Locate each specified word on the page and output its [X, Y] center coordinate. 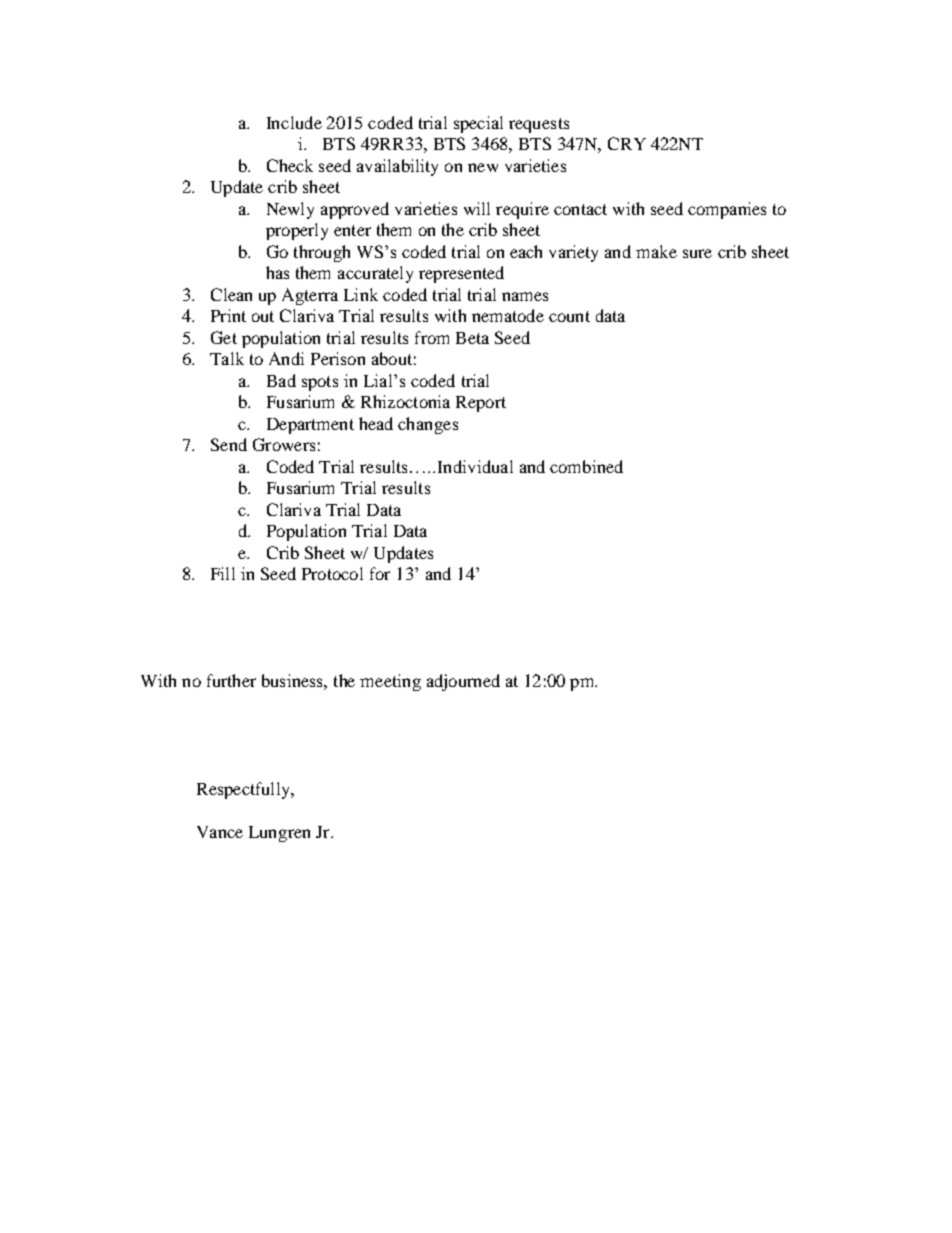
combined [586, 466]
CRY [627, 143]
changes [428, 425]
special [478, 124]
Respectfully [244, 790]
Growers [284, 444]
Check [290, 165]
